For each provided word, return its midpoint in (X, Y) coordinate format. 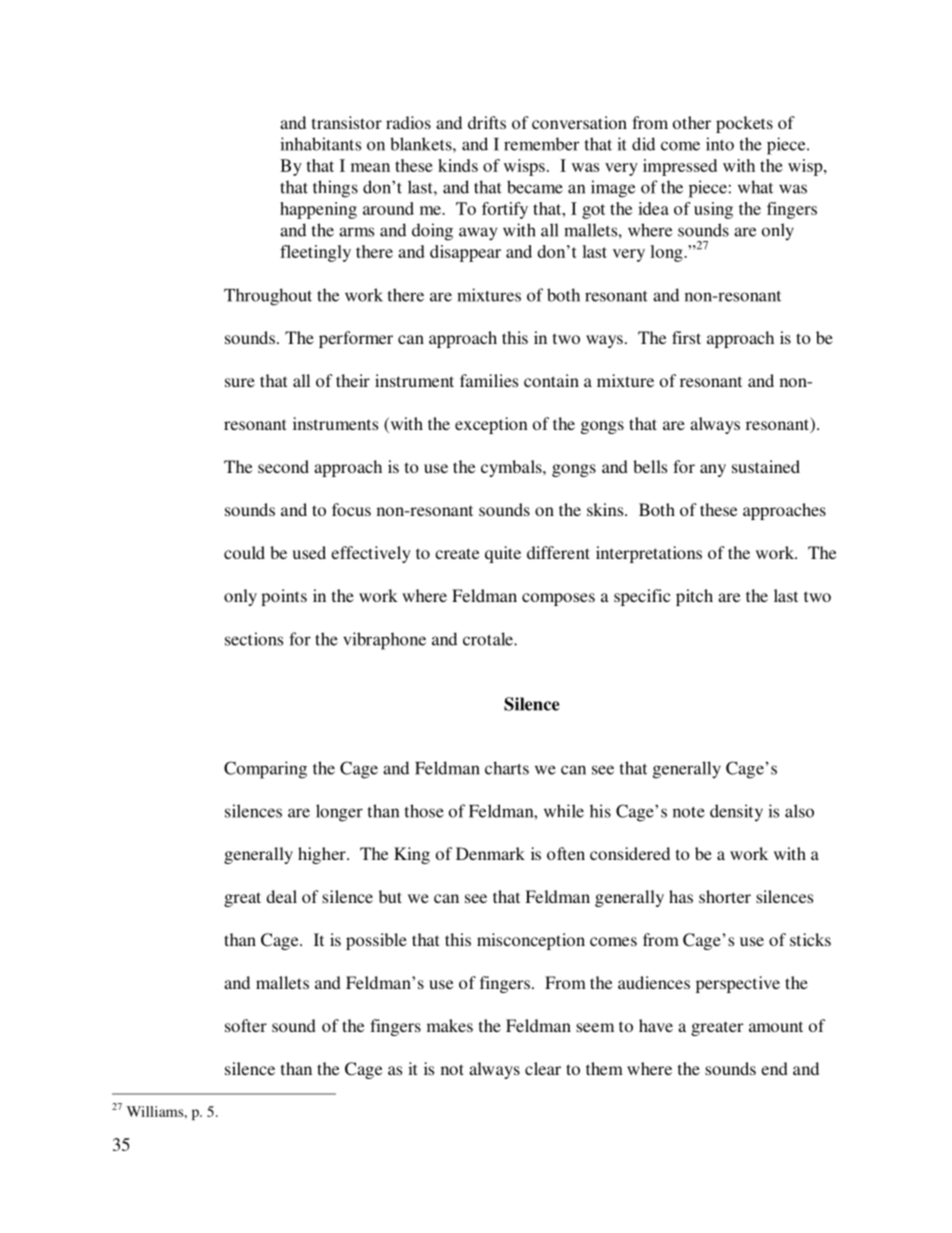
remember (541, 144)
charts (507, 768)
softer (246, 1025)
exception (491, 425)
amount (776, 1026)
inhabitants (320, 144)
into (720, 144)
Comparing (265, 770)
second (283, 466)
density (736, 813)
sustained (766, 466)
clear (543, 1068)
